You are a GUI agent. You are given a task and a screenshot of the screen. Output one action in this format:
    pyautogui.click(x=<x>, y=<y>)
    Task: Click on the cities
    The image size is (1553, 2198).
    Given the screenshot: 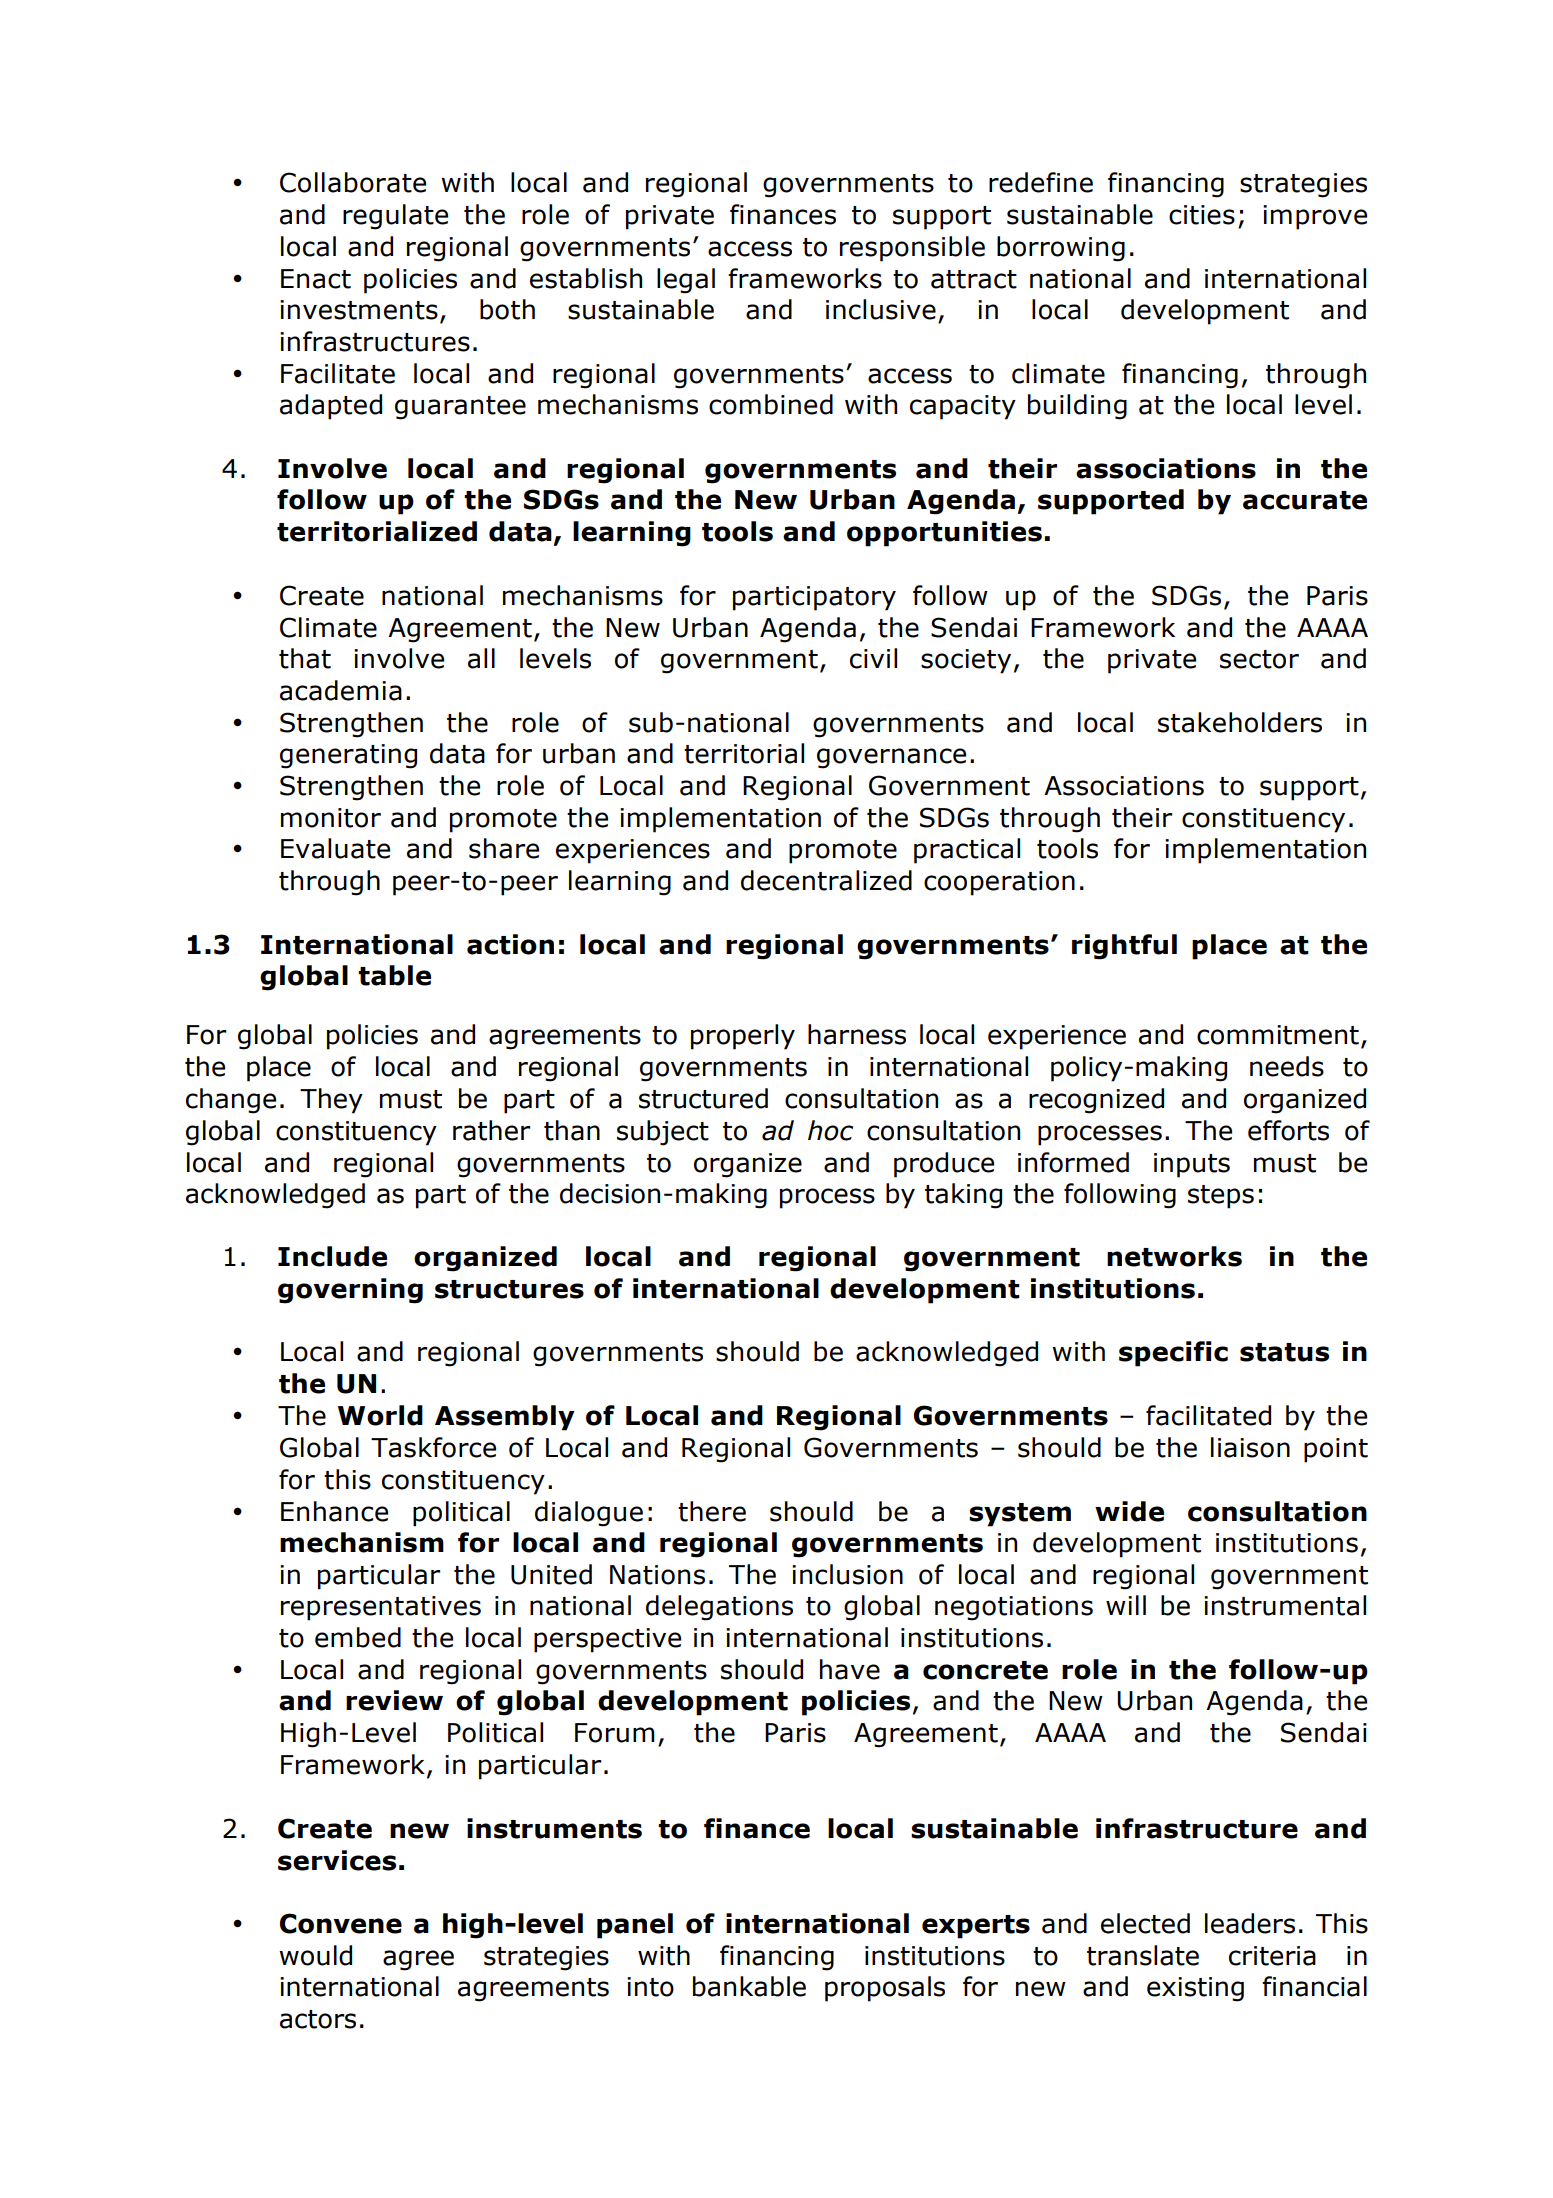 What is the action you would take?
    pyautogui.click(x=1202, y=215)
